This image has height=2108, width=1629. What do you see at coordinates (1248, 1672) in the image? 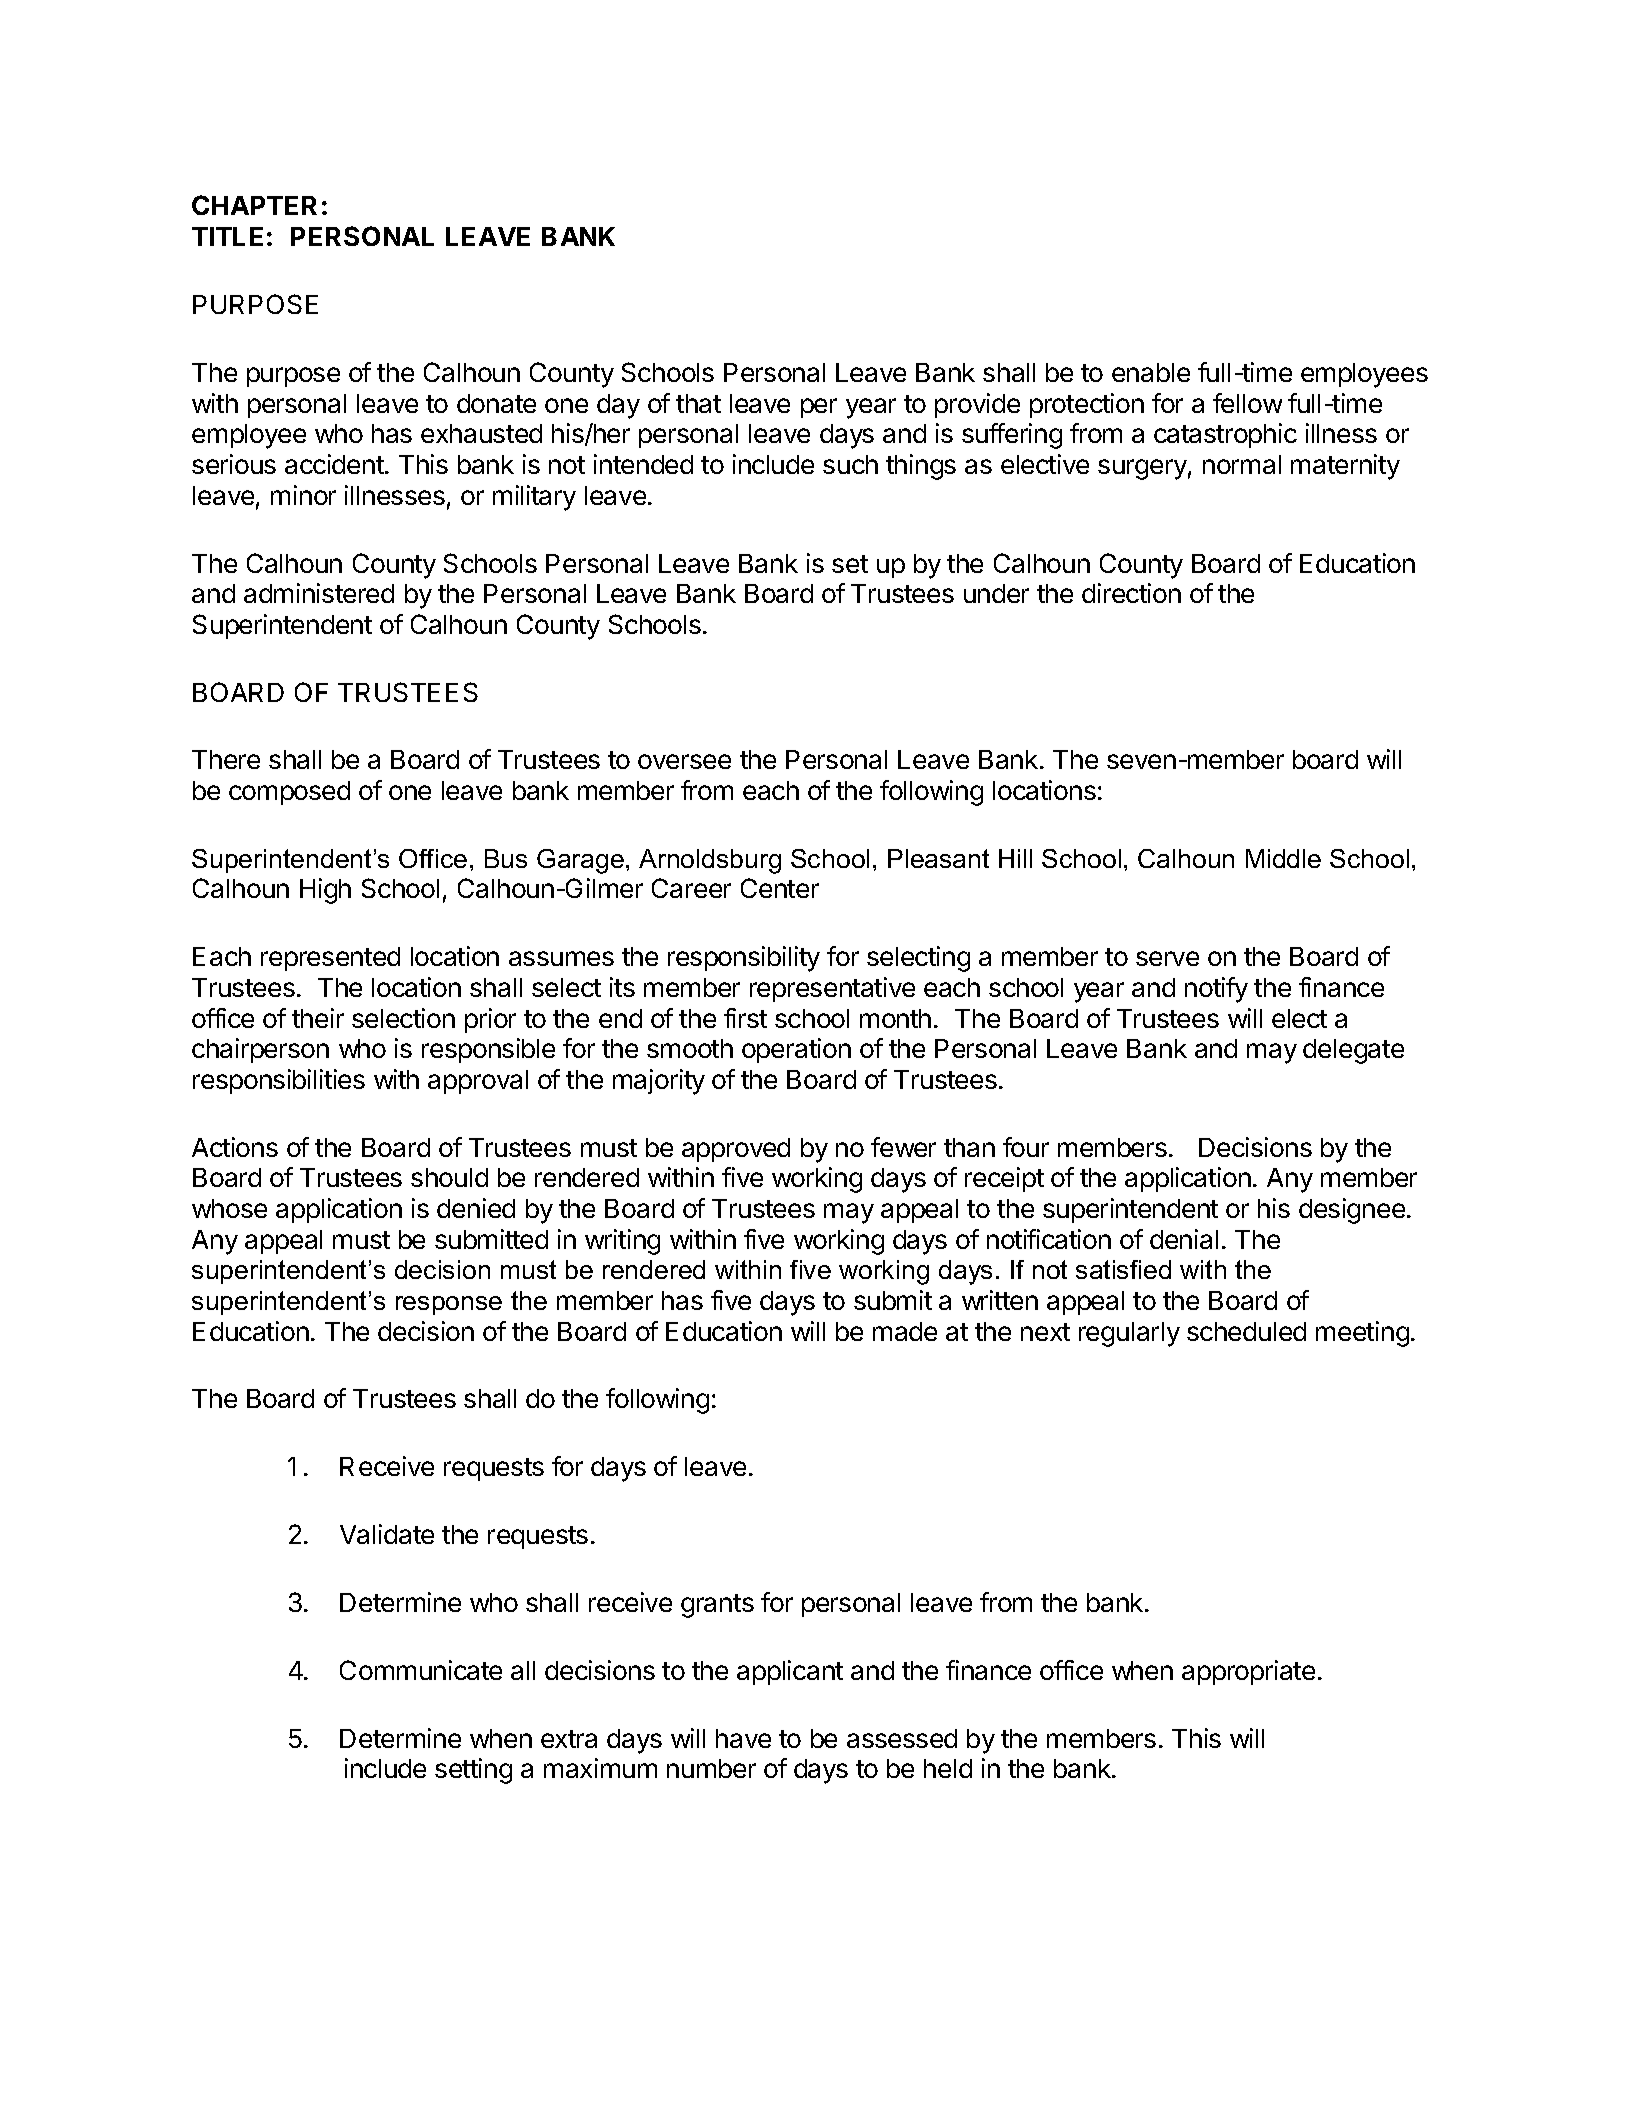
I see `appropriate` at bounding box center [1248, 1672].
